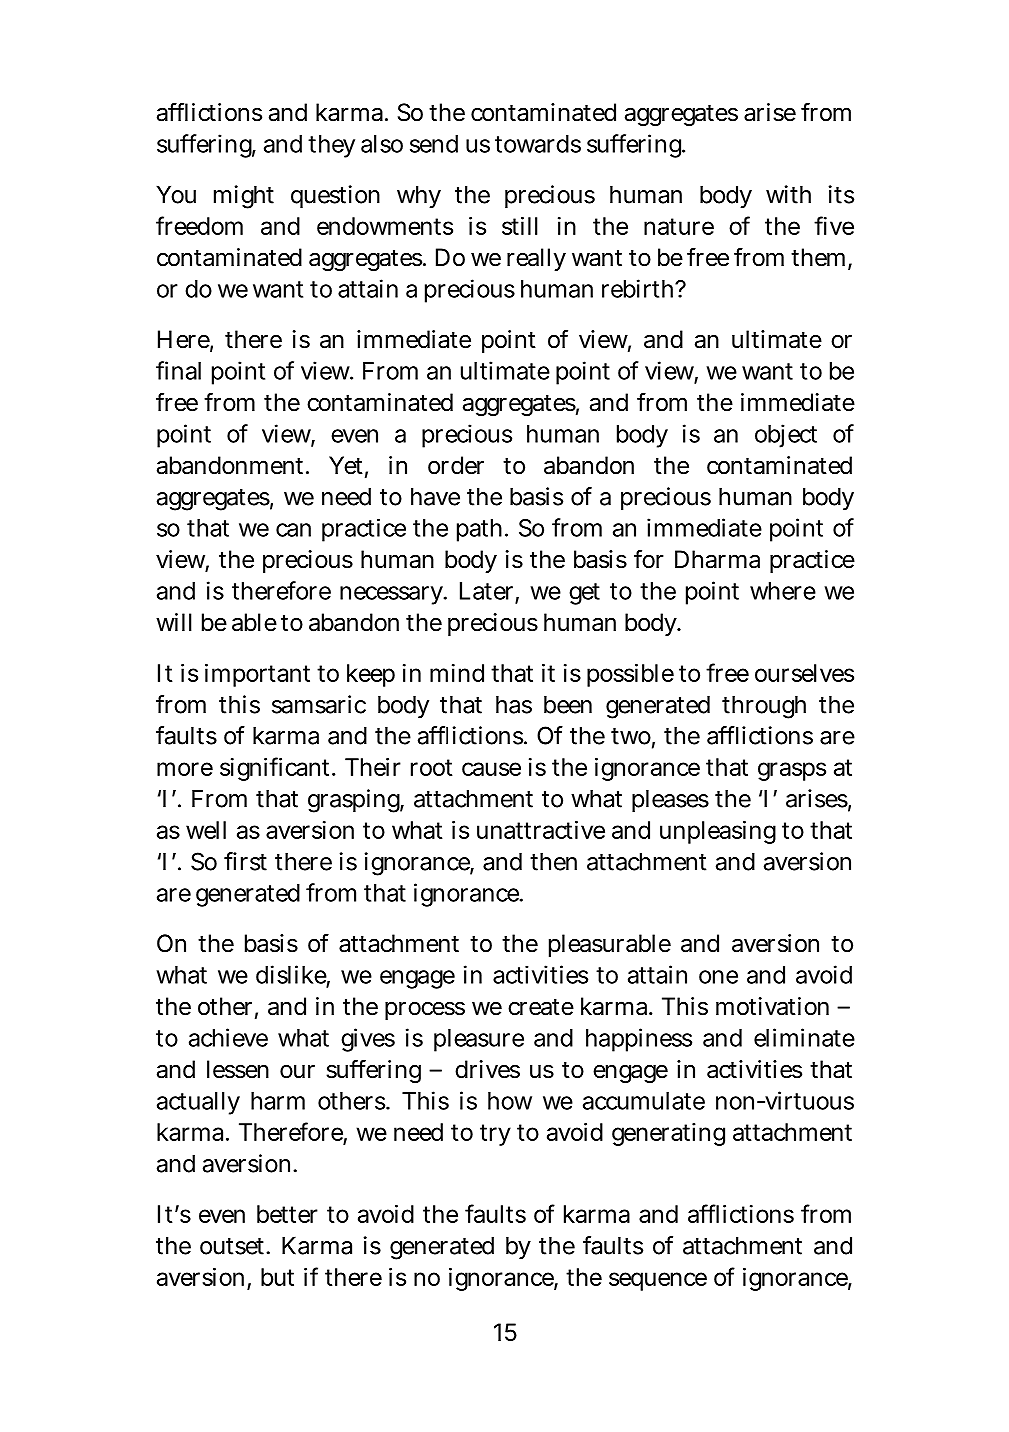  Describe the element at coordinates (541, 830) in the screenshot. I see `unattractive` at that location.
